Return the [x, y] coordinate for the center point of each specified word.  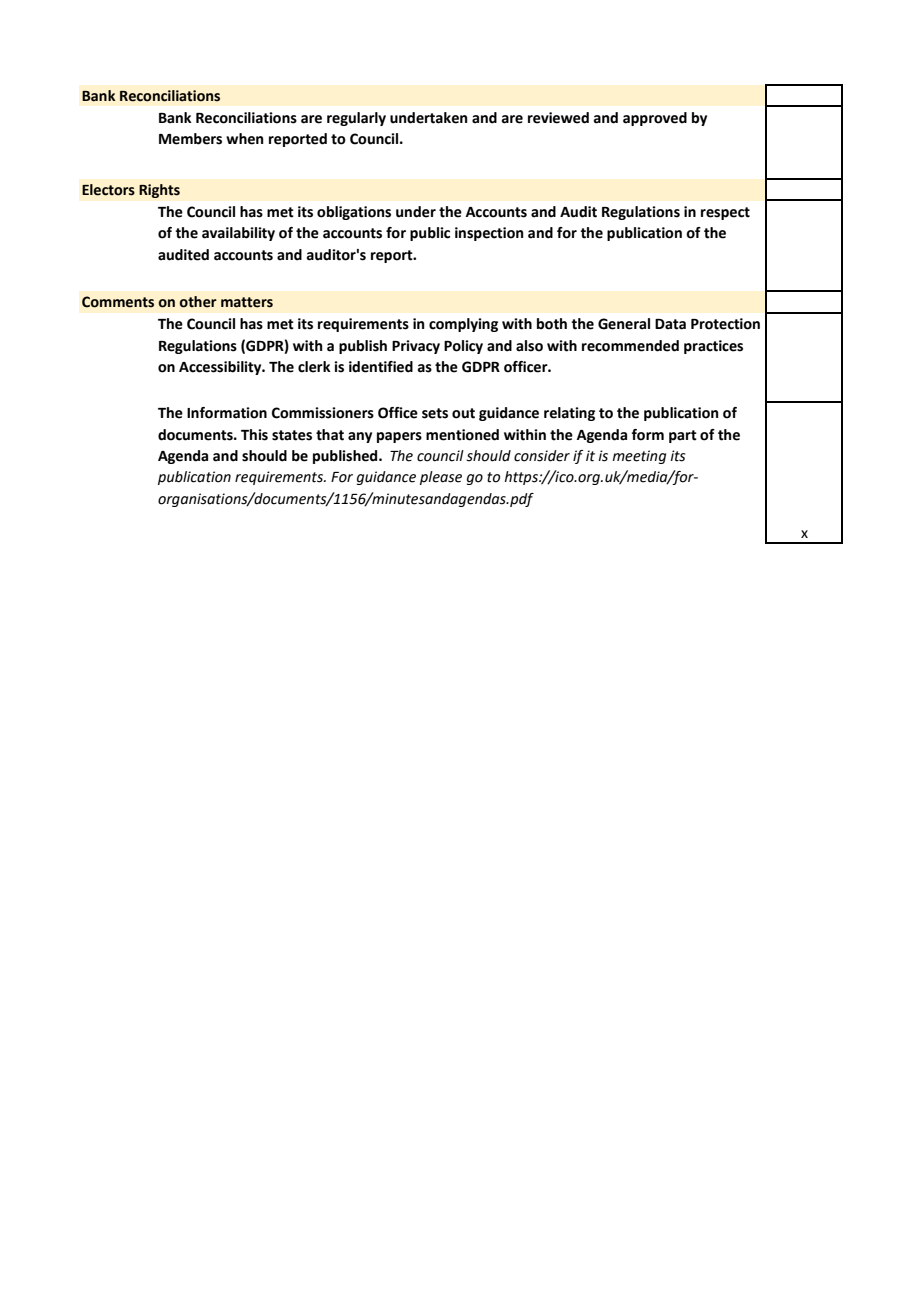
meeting [639, 457]
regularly [356, 119]
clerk [314, 367]
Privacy [416, 347]
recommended [630, 346]
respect [725, 213]
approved [655, 119]
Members [190, 139]
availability [238, 234]
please [441, 478]
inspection [489, 234]
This [254, 435]
